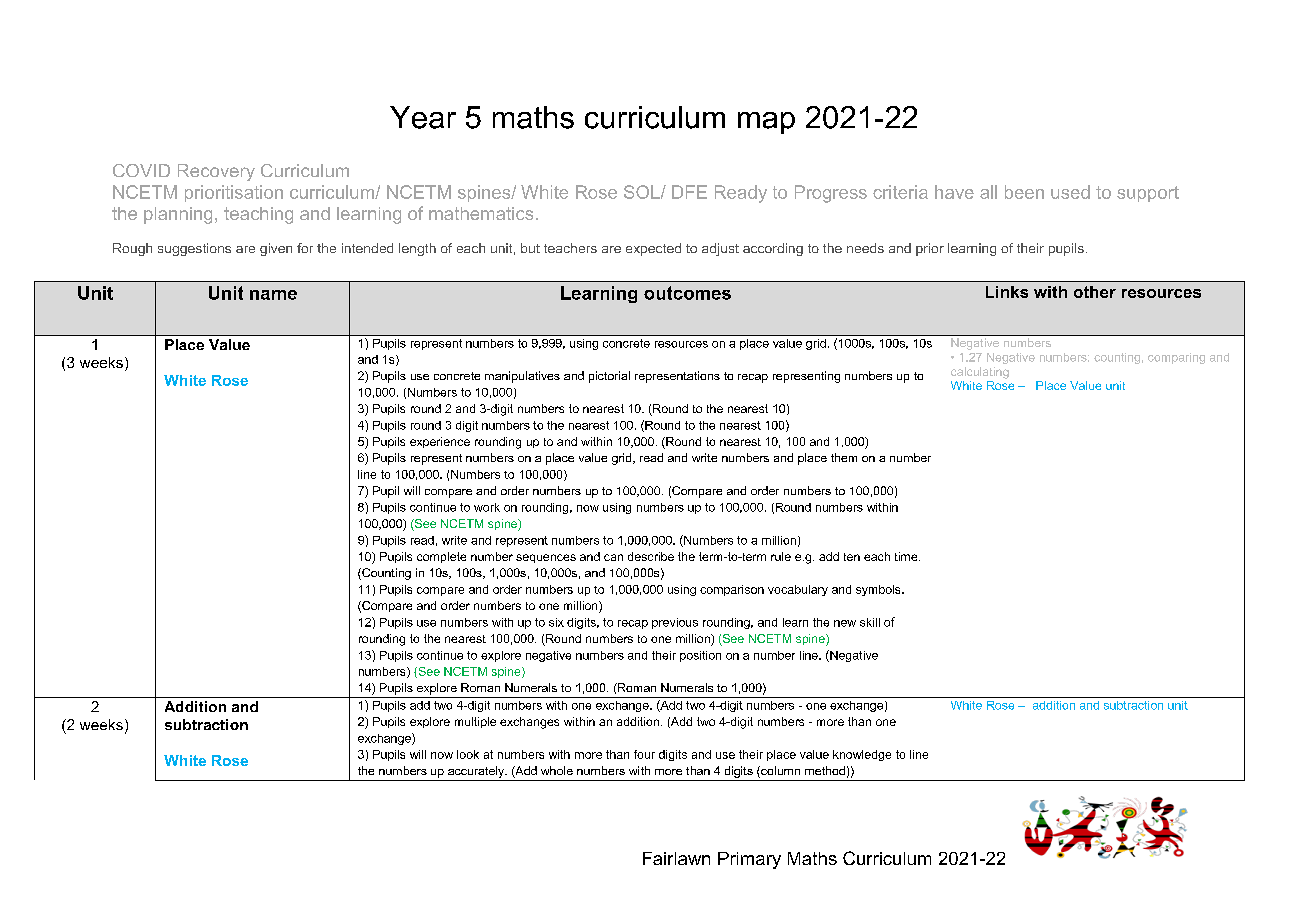 The width and height of the screenshot is (1309, 924). What do you see at coordinates (273, 295) in the screenshot?
I see `name` at bounding box center [273, 295].
